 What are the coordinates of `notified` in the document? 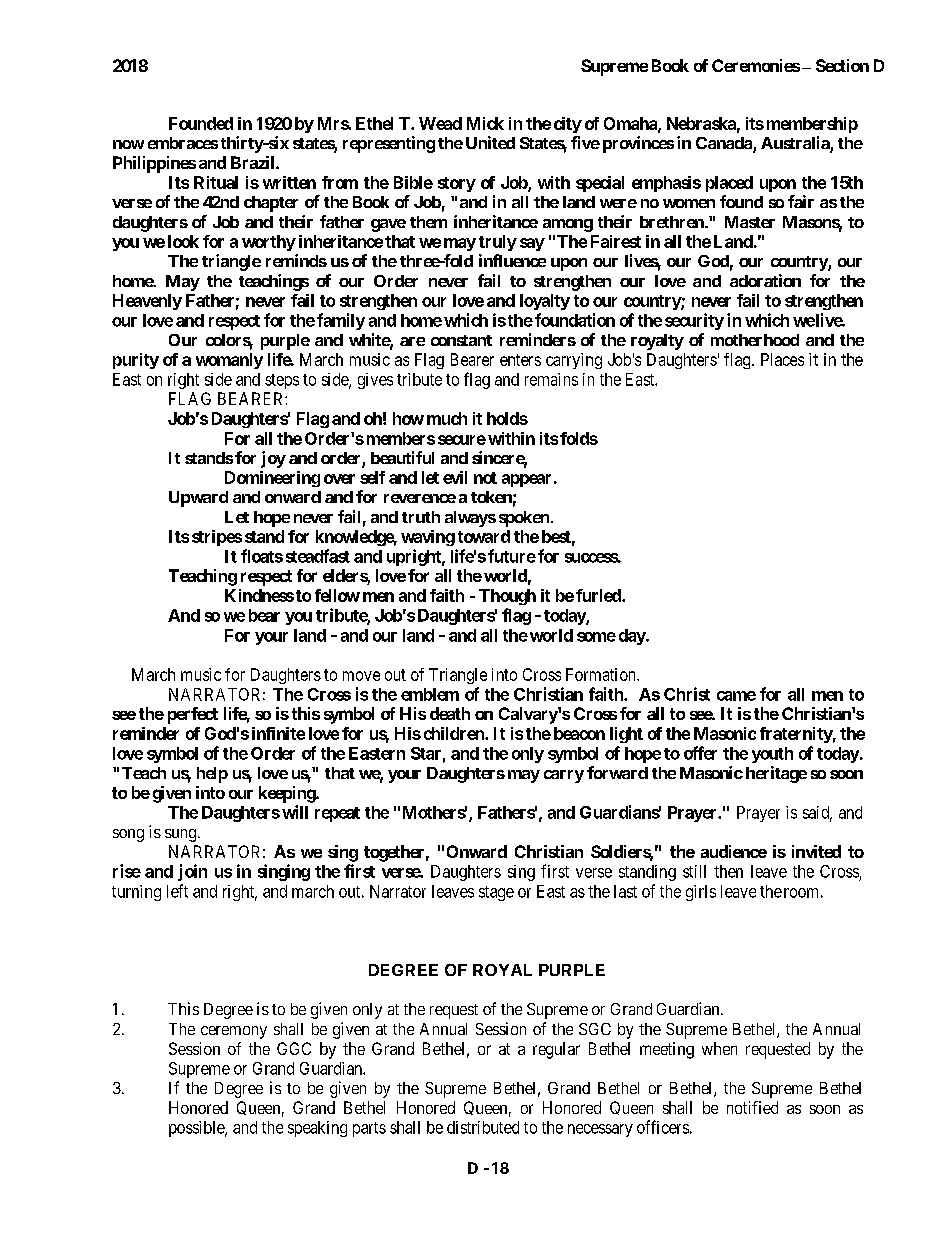 It's located at (752, 1107).
